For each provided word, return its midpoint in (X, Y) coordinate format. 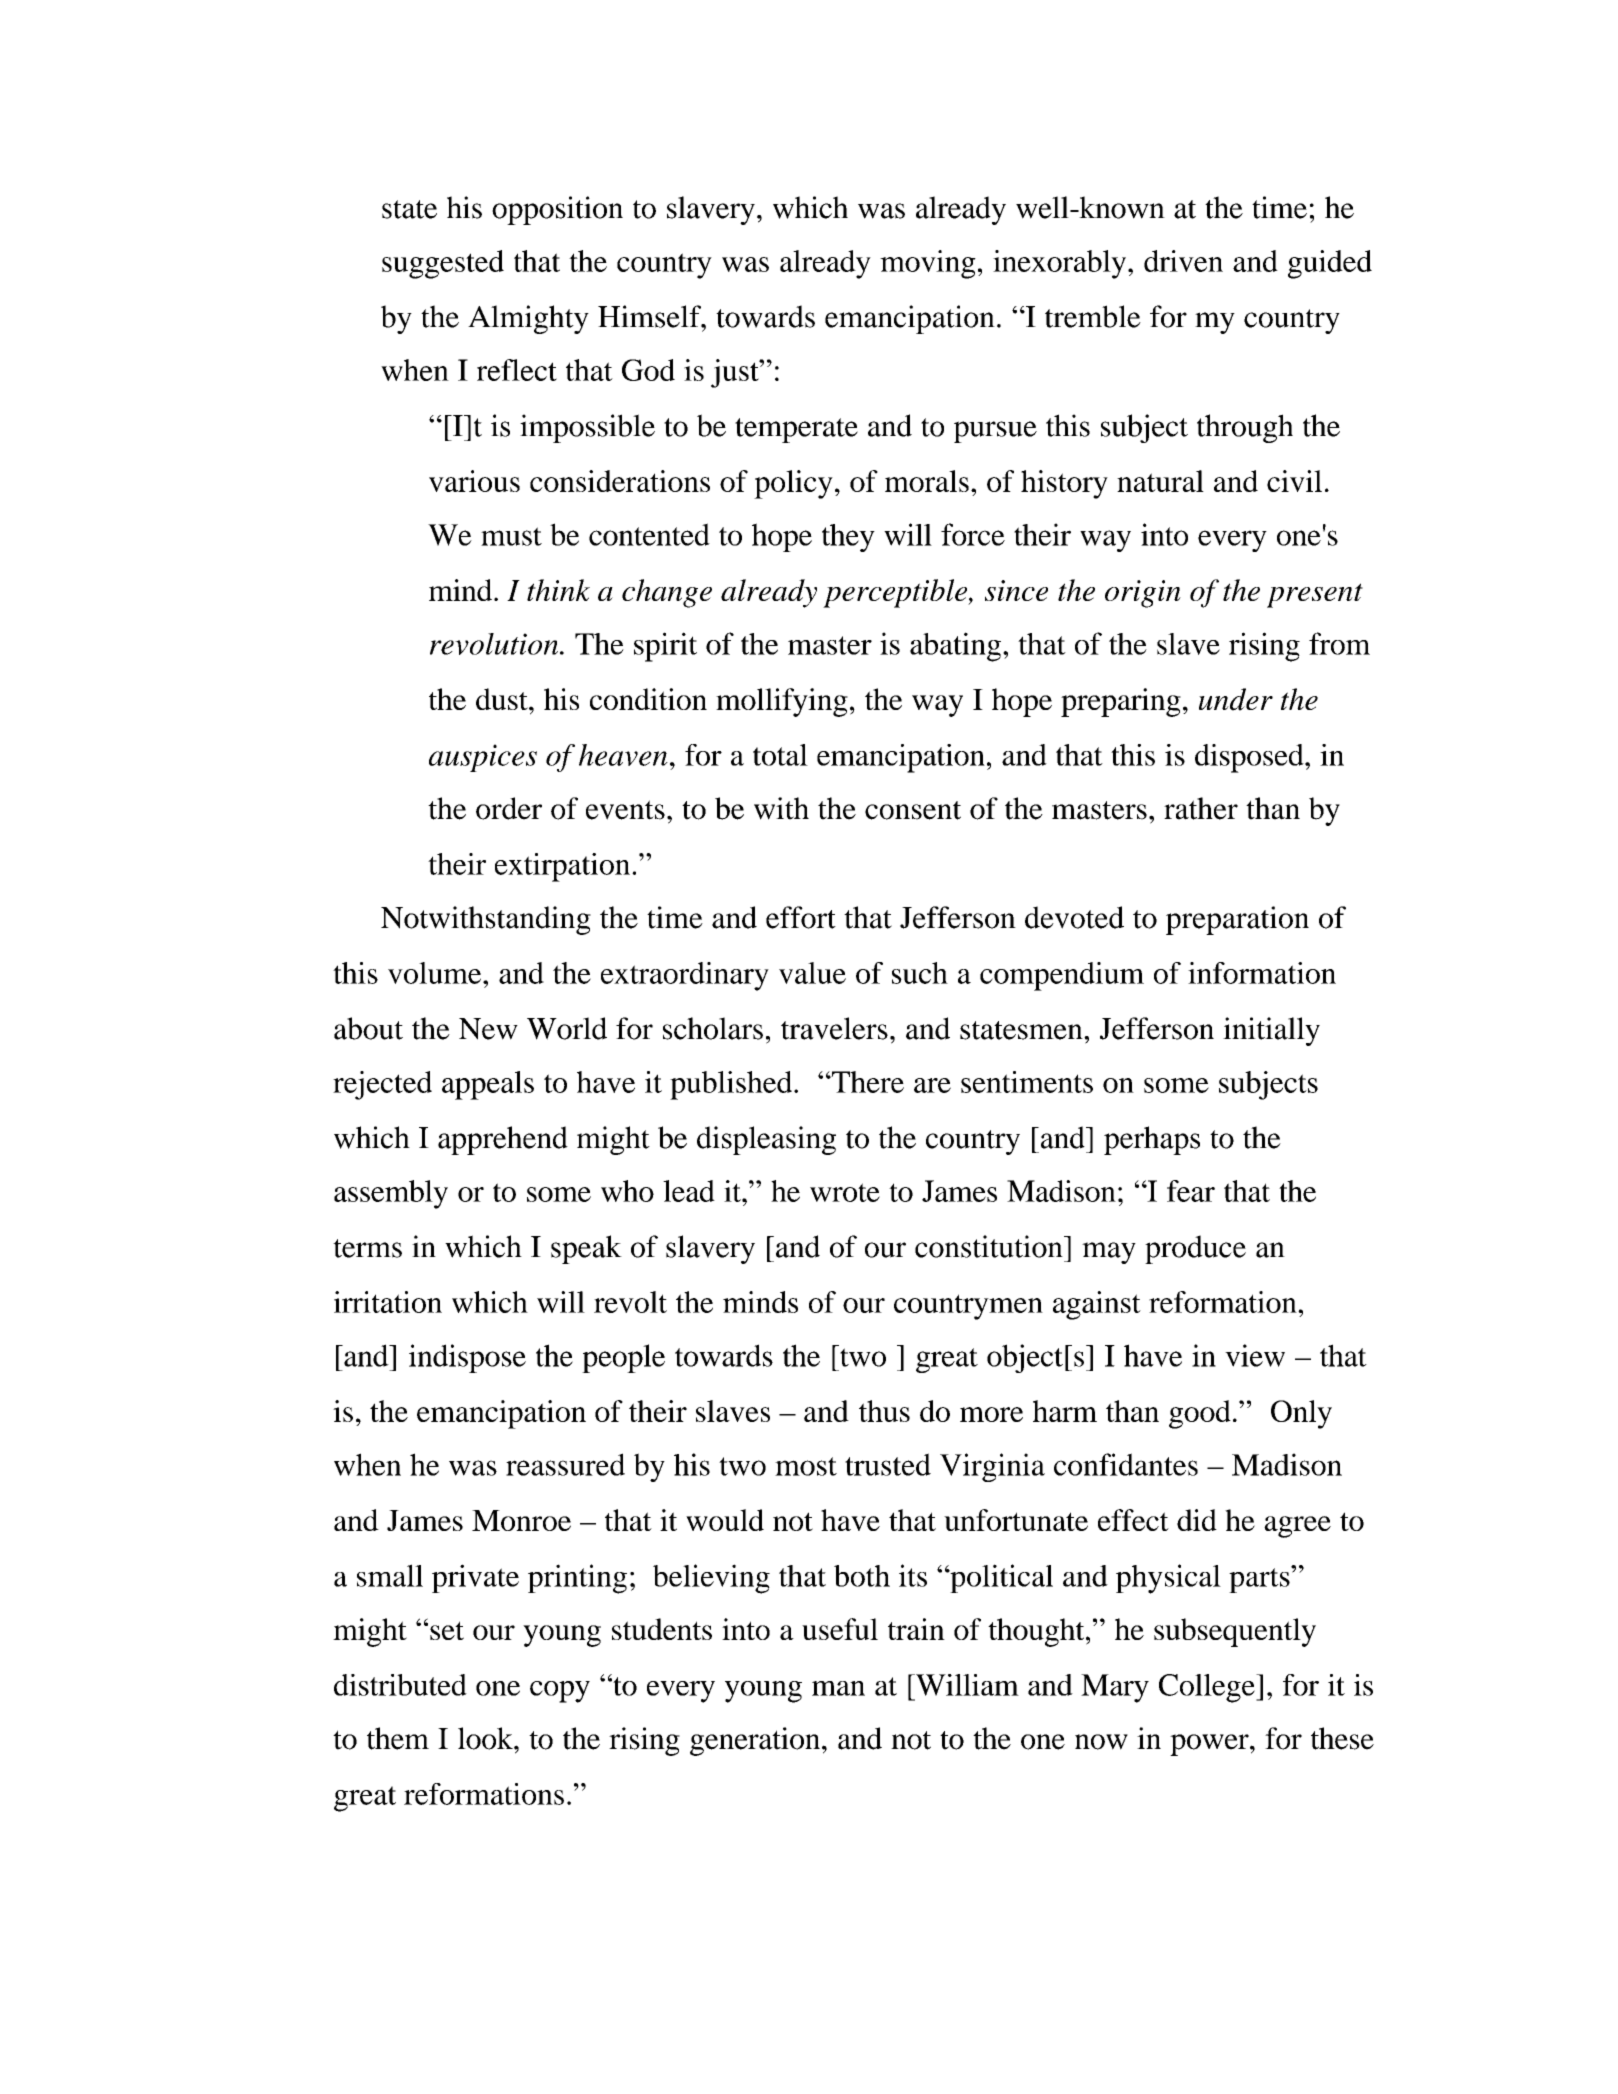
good (1200, 1414)
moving (928, 264)
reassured (565, 1464)
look (486, 1738)
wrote (845, 1192)
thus (884, 1411)
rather (1201, 808)
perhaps (1152, 1140)
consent (913, 810)
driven (1183, 261)
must (511, 536)
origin (1143, 594)
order (509, 808)
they (848, 538)
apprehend (503, 1140)
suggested (443, 264)
